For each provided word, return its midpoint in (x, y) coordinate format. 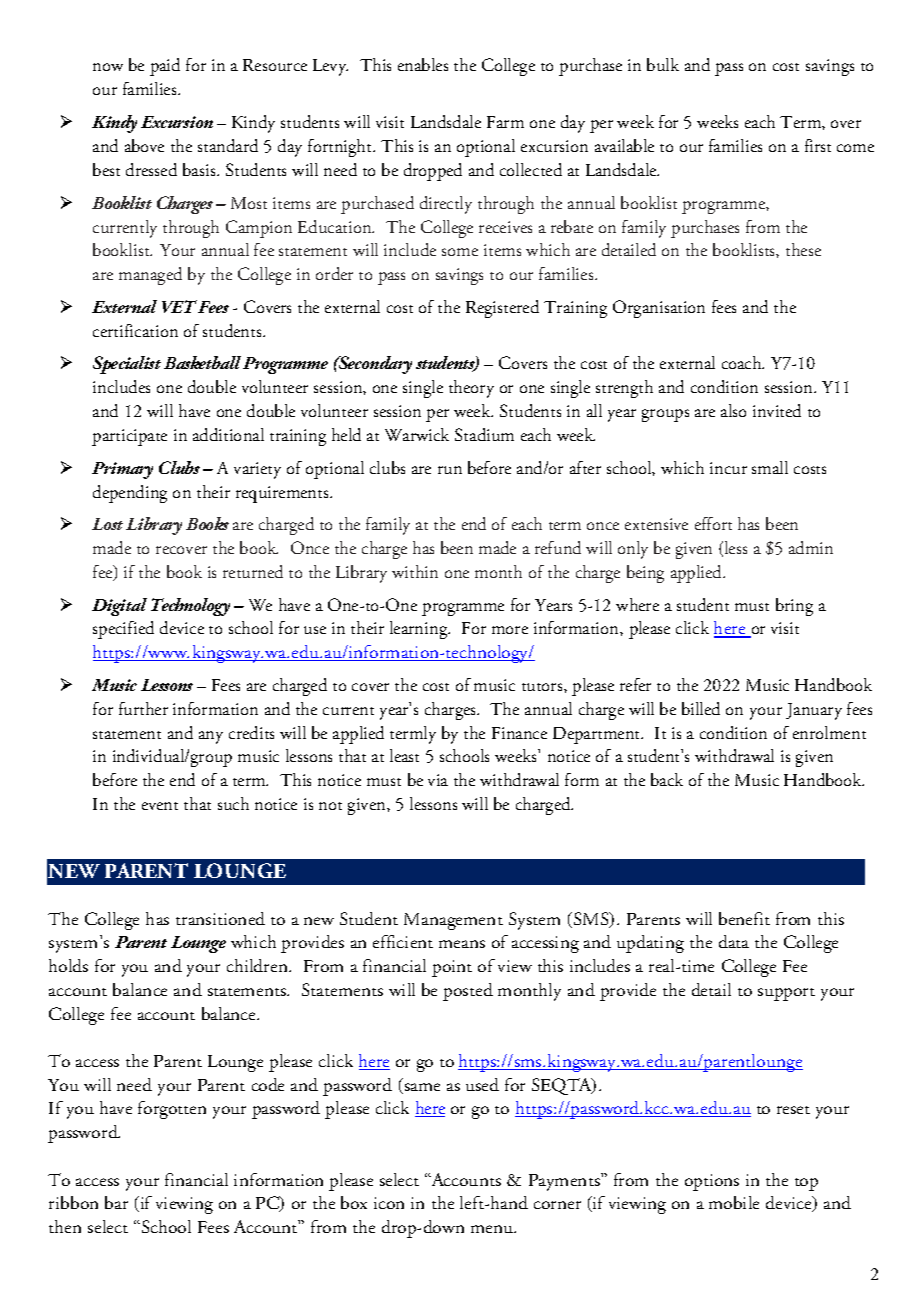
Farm (505, 122)
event (160, 806)
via (438, 780)
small (770, 467)
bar (116, 1202)
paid (165, 67)
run (450, 470)
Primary (122, 470)
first (818, 145)
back (667, 779)
